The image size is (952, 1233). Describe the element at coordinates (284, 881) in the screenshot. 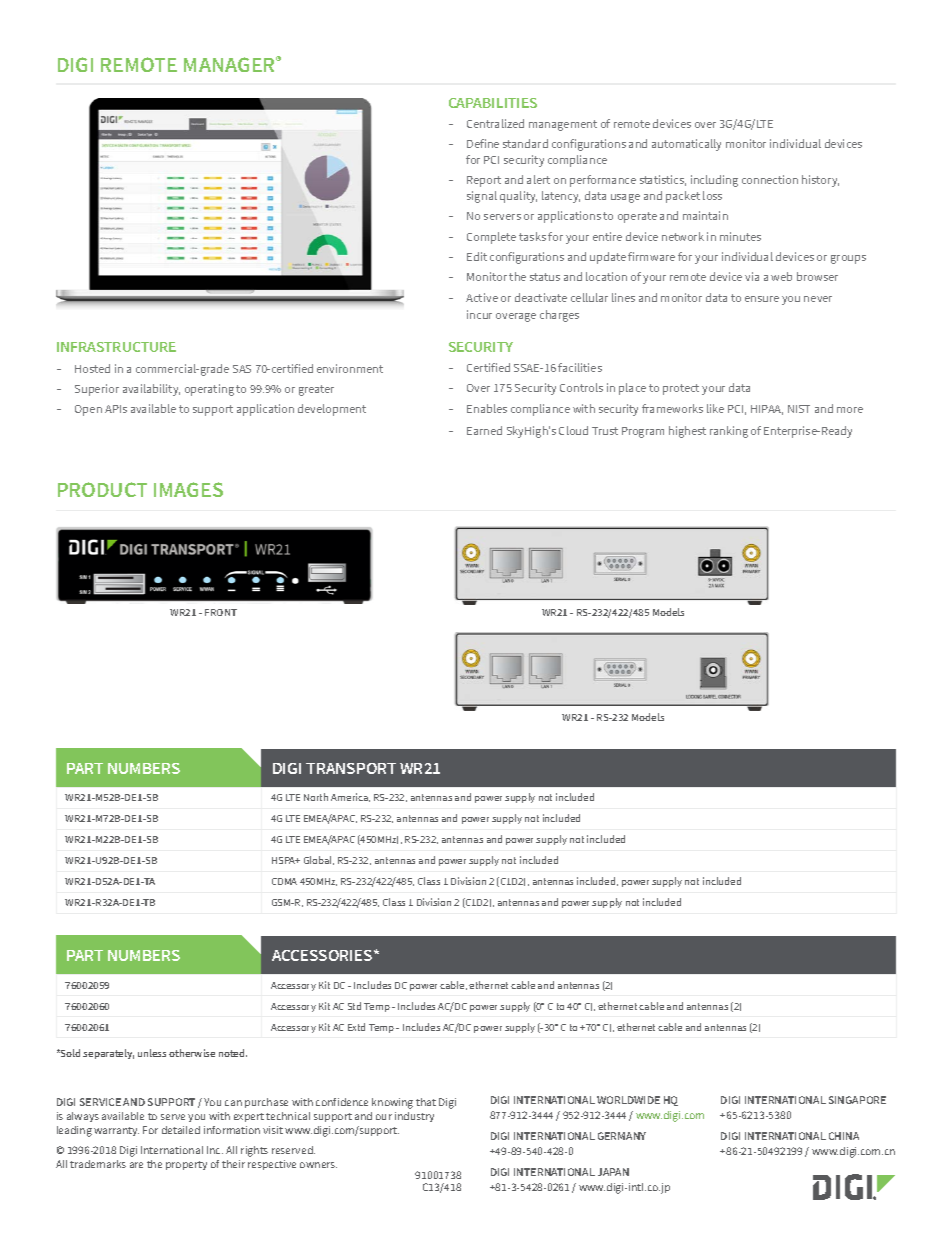

I see `CDMA` at that location.
